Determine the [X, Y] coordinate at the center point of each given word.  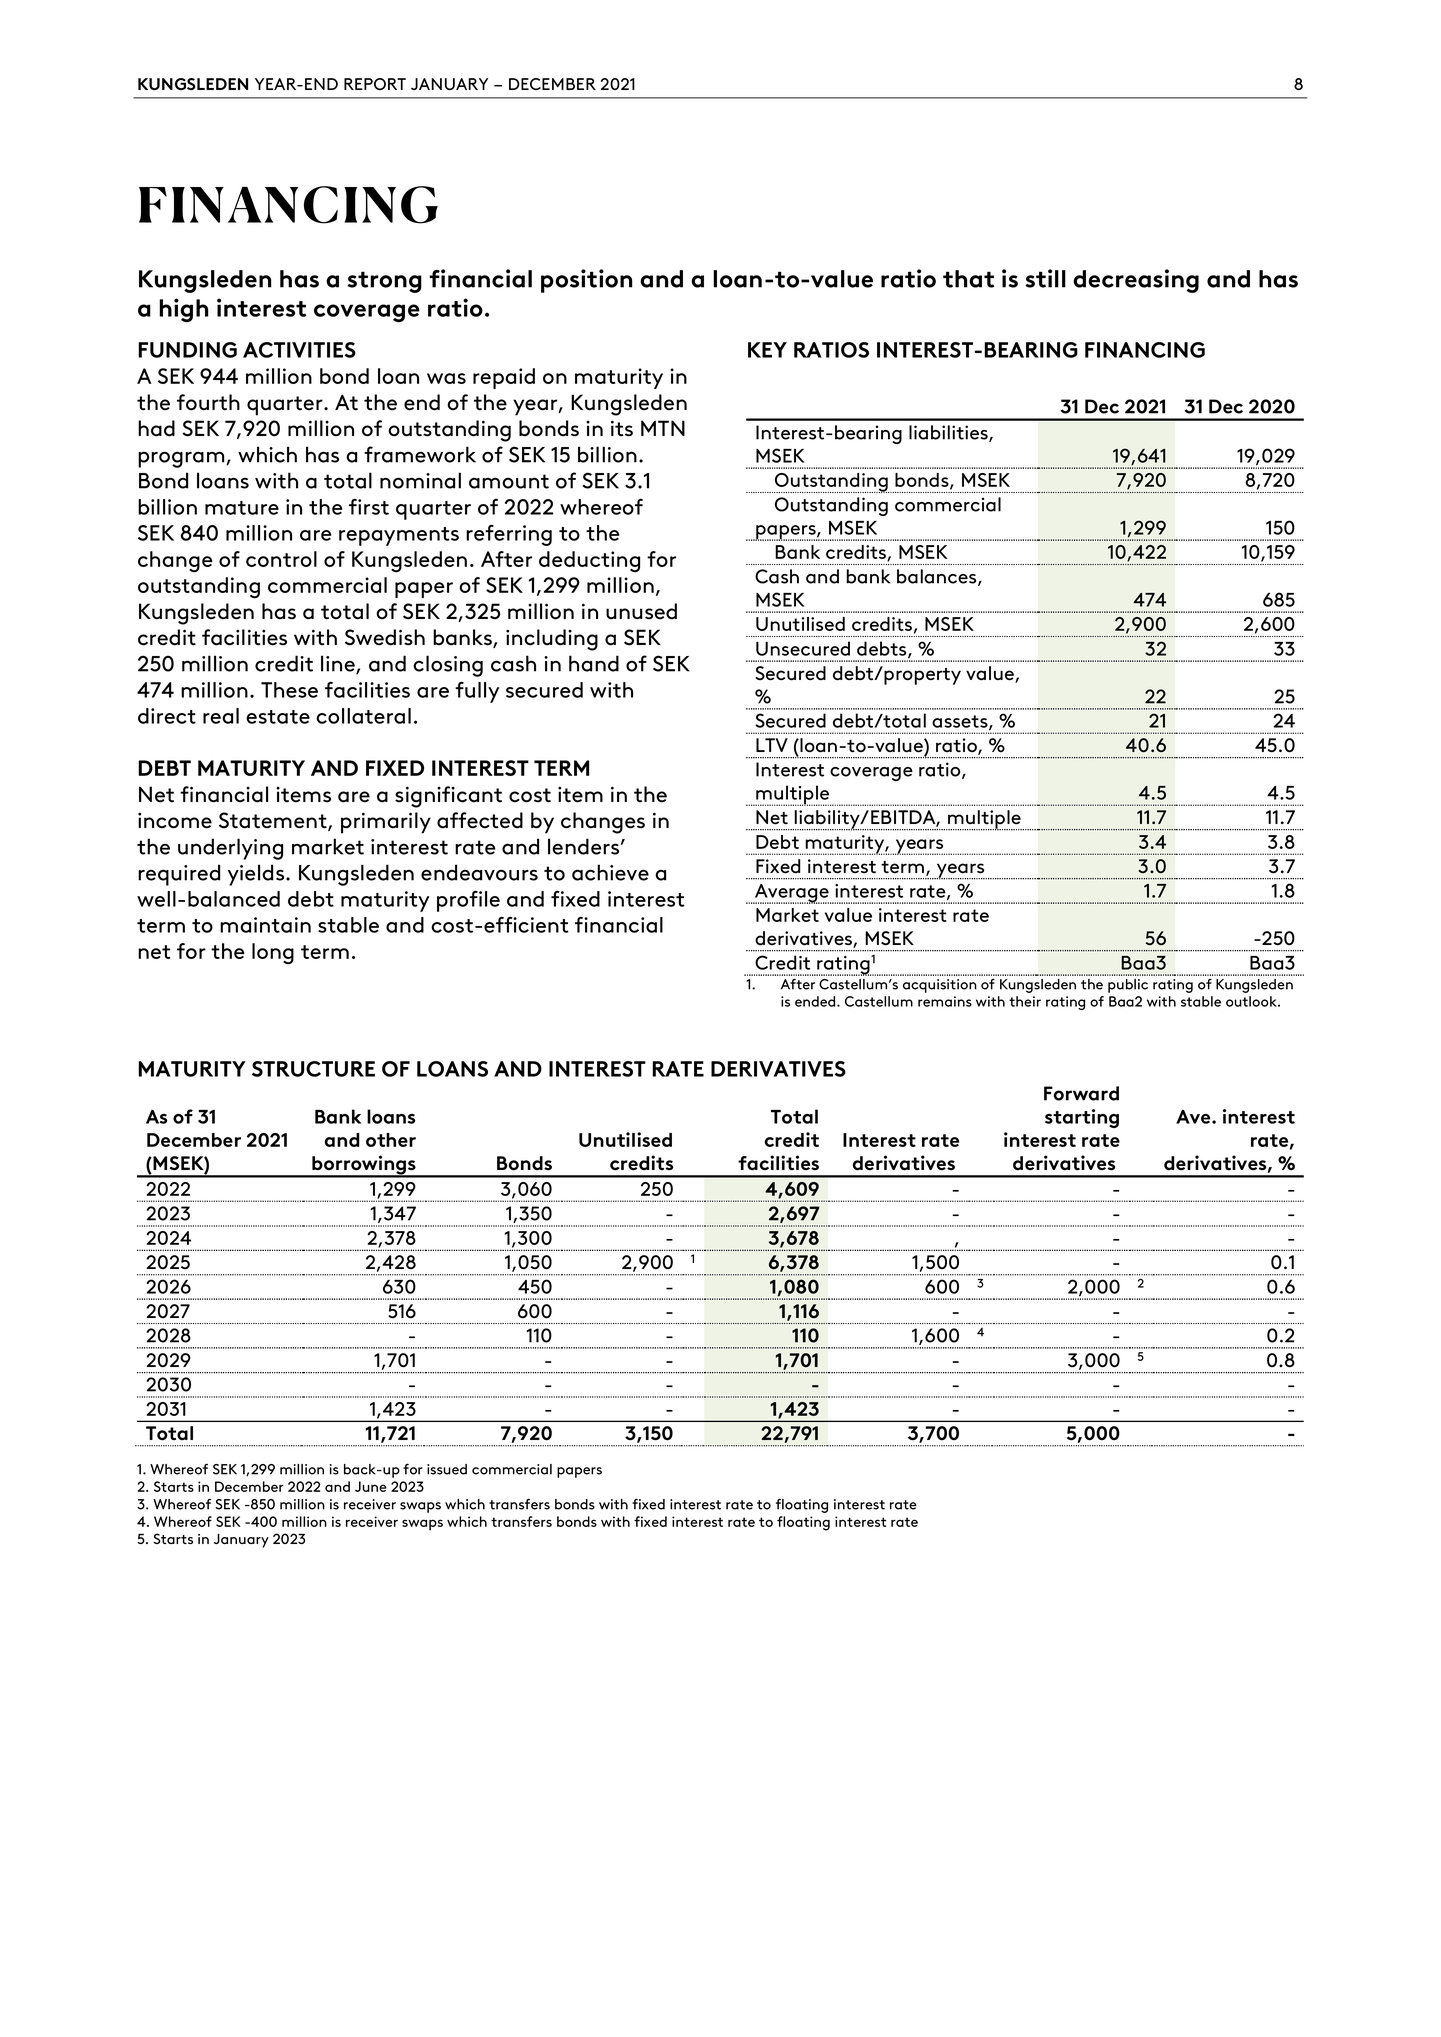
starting [1082, 1118]
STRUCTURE [313, 1069]
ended [816, 1001]
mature [242, 508]
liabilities [949, 433]
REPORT [375, 84]
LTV [772, 745]
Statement [274, 821]
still [1045, 278]
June [371, 1486]
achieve [610, 872]
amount [509, 481]
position [586, 281]
